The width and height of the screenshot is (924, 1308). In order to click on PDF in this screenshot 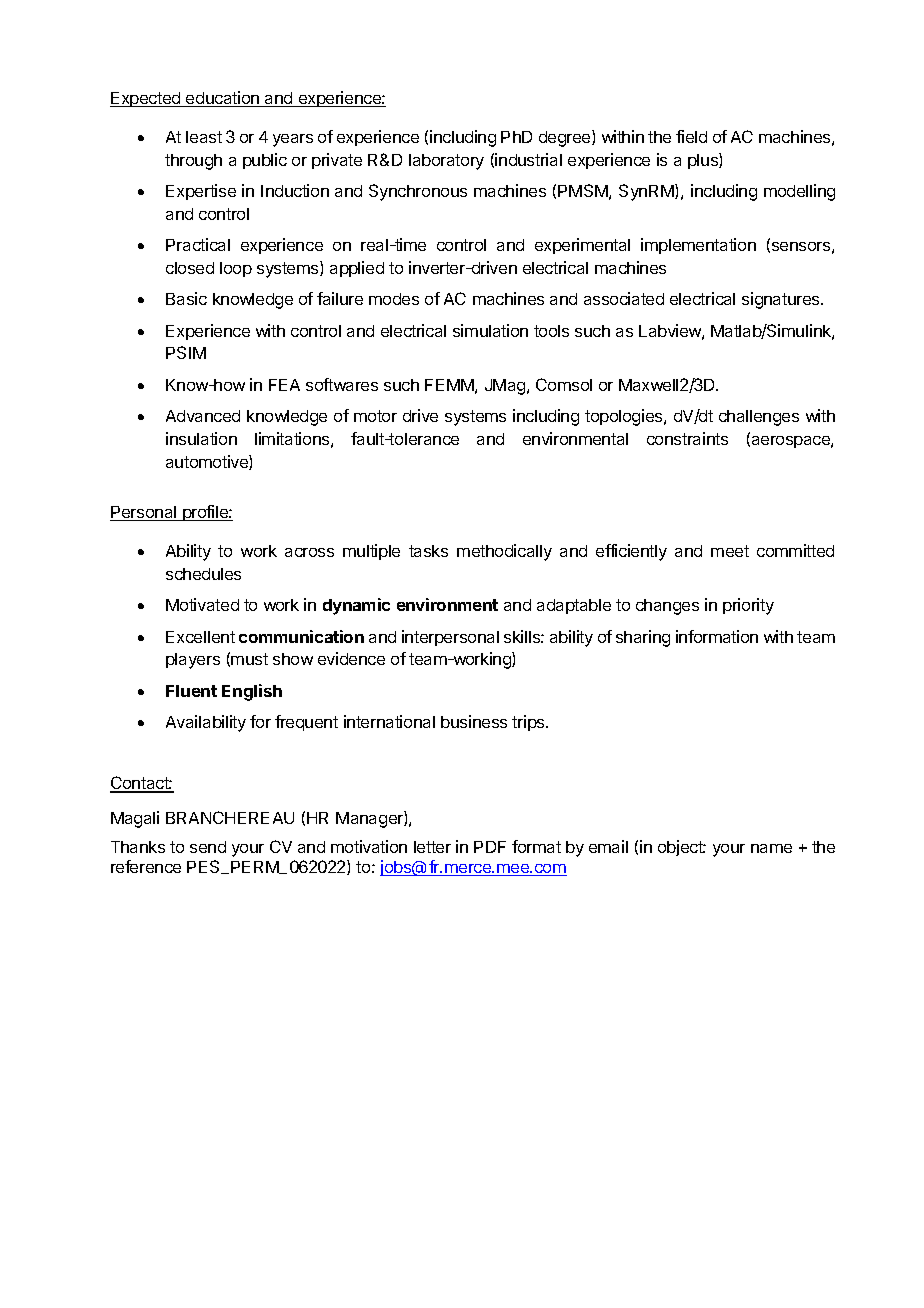, I will do `click(490, 847)`.
